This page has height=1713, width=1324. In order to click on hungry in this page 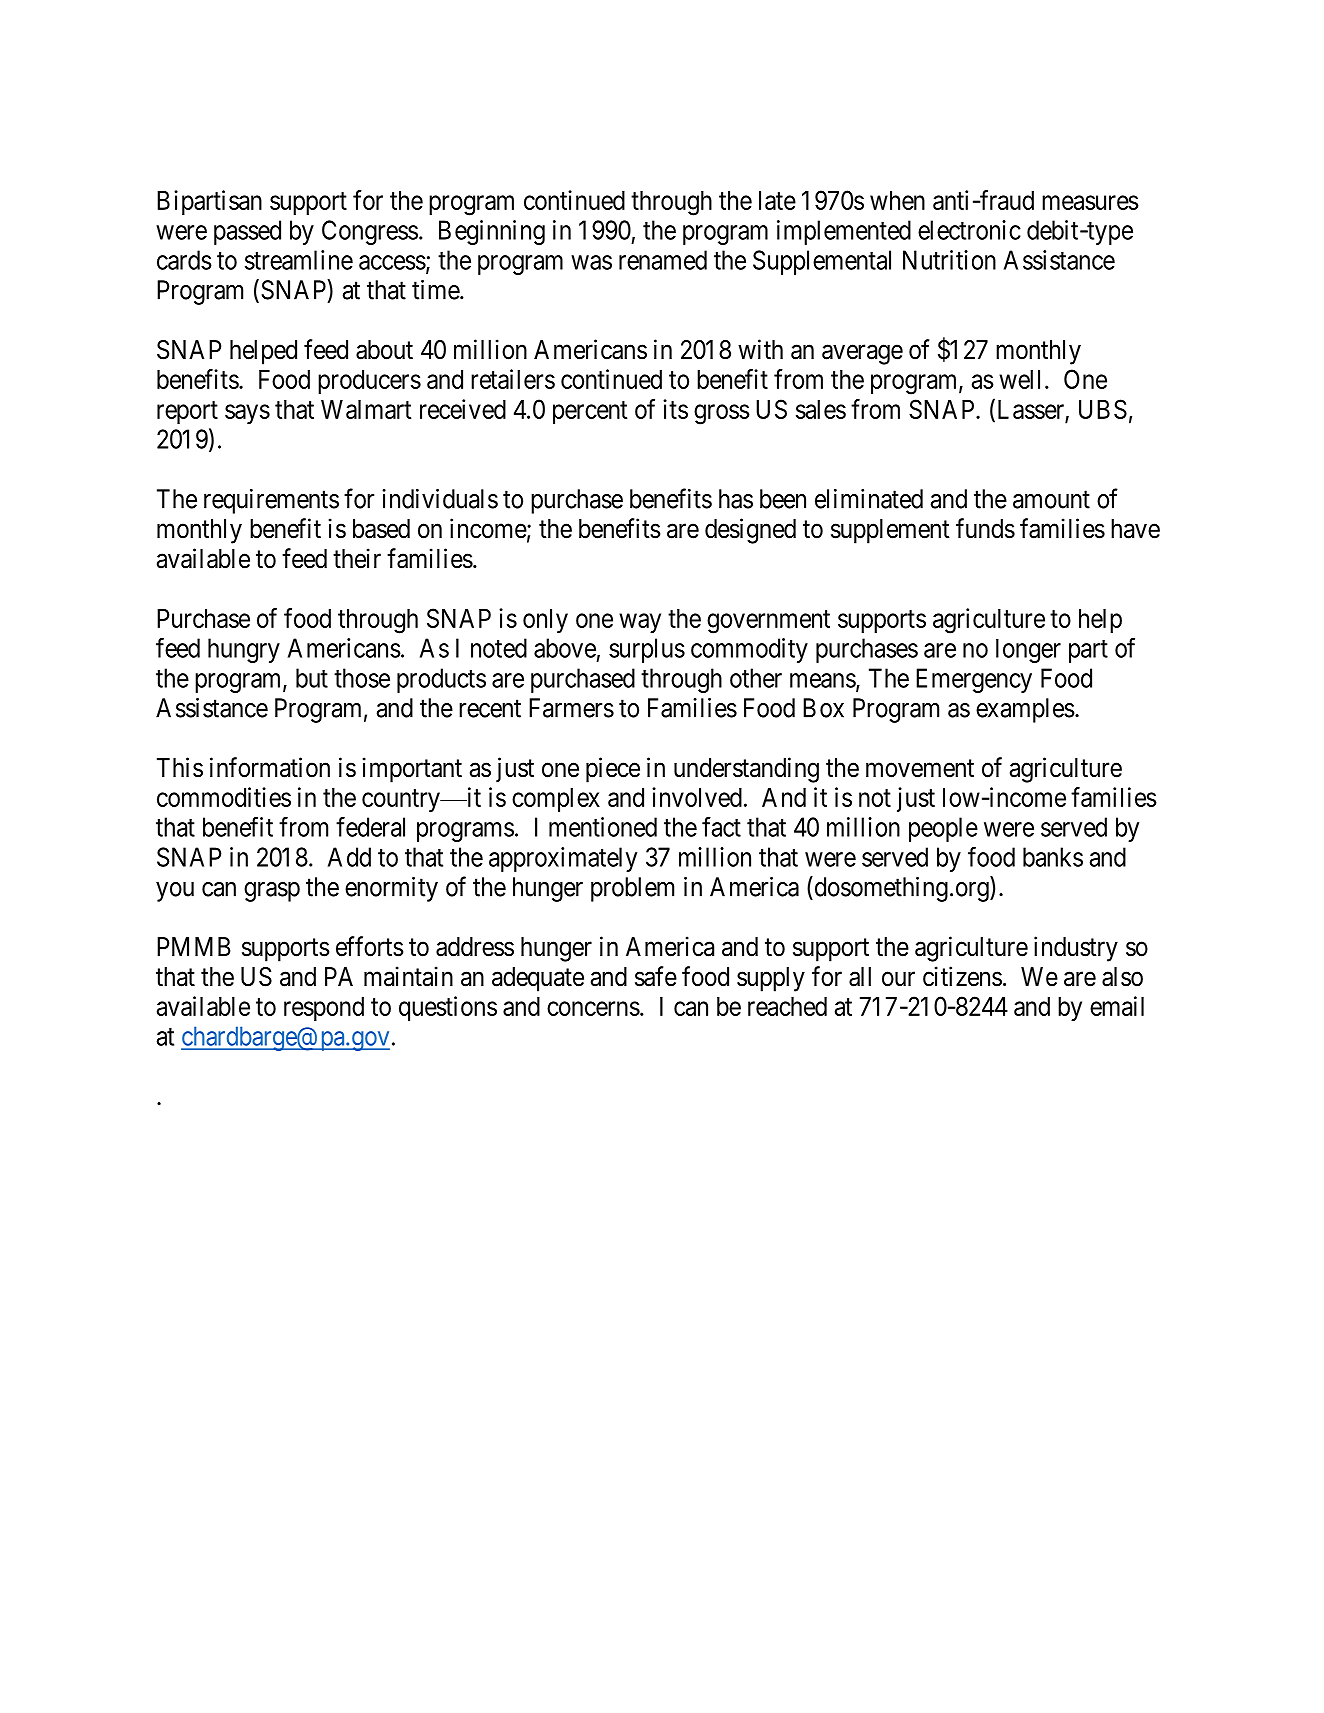, I will do `click(244, 650)`.
